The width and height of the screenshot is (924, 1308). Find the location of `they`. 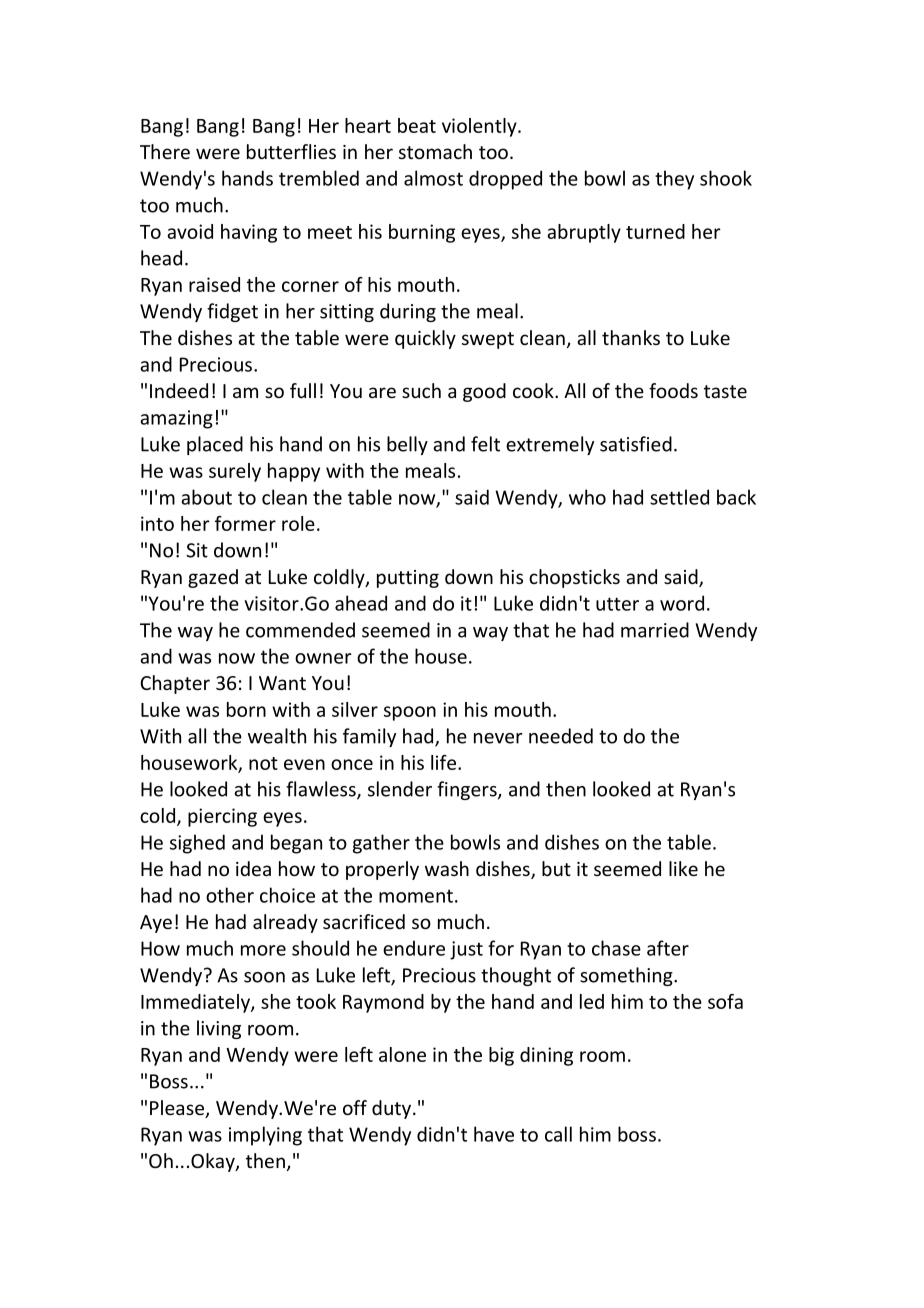

they is located at coordinates (674, 180).
